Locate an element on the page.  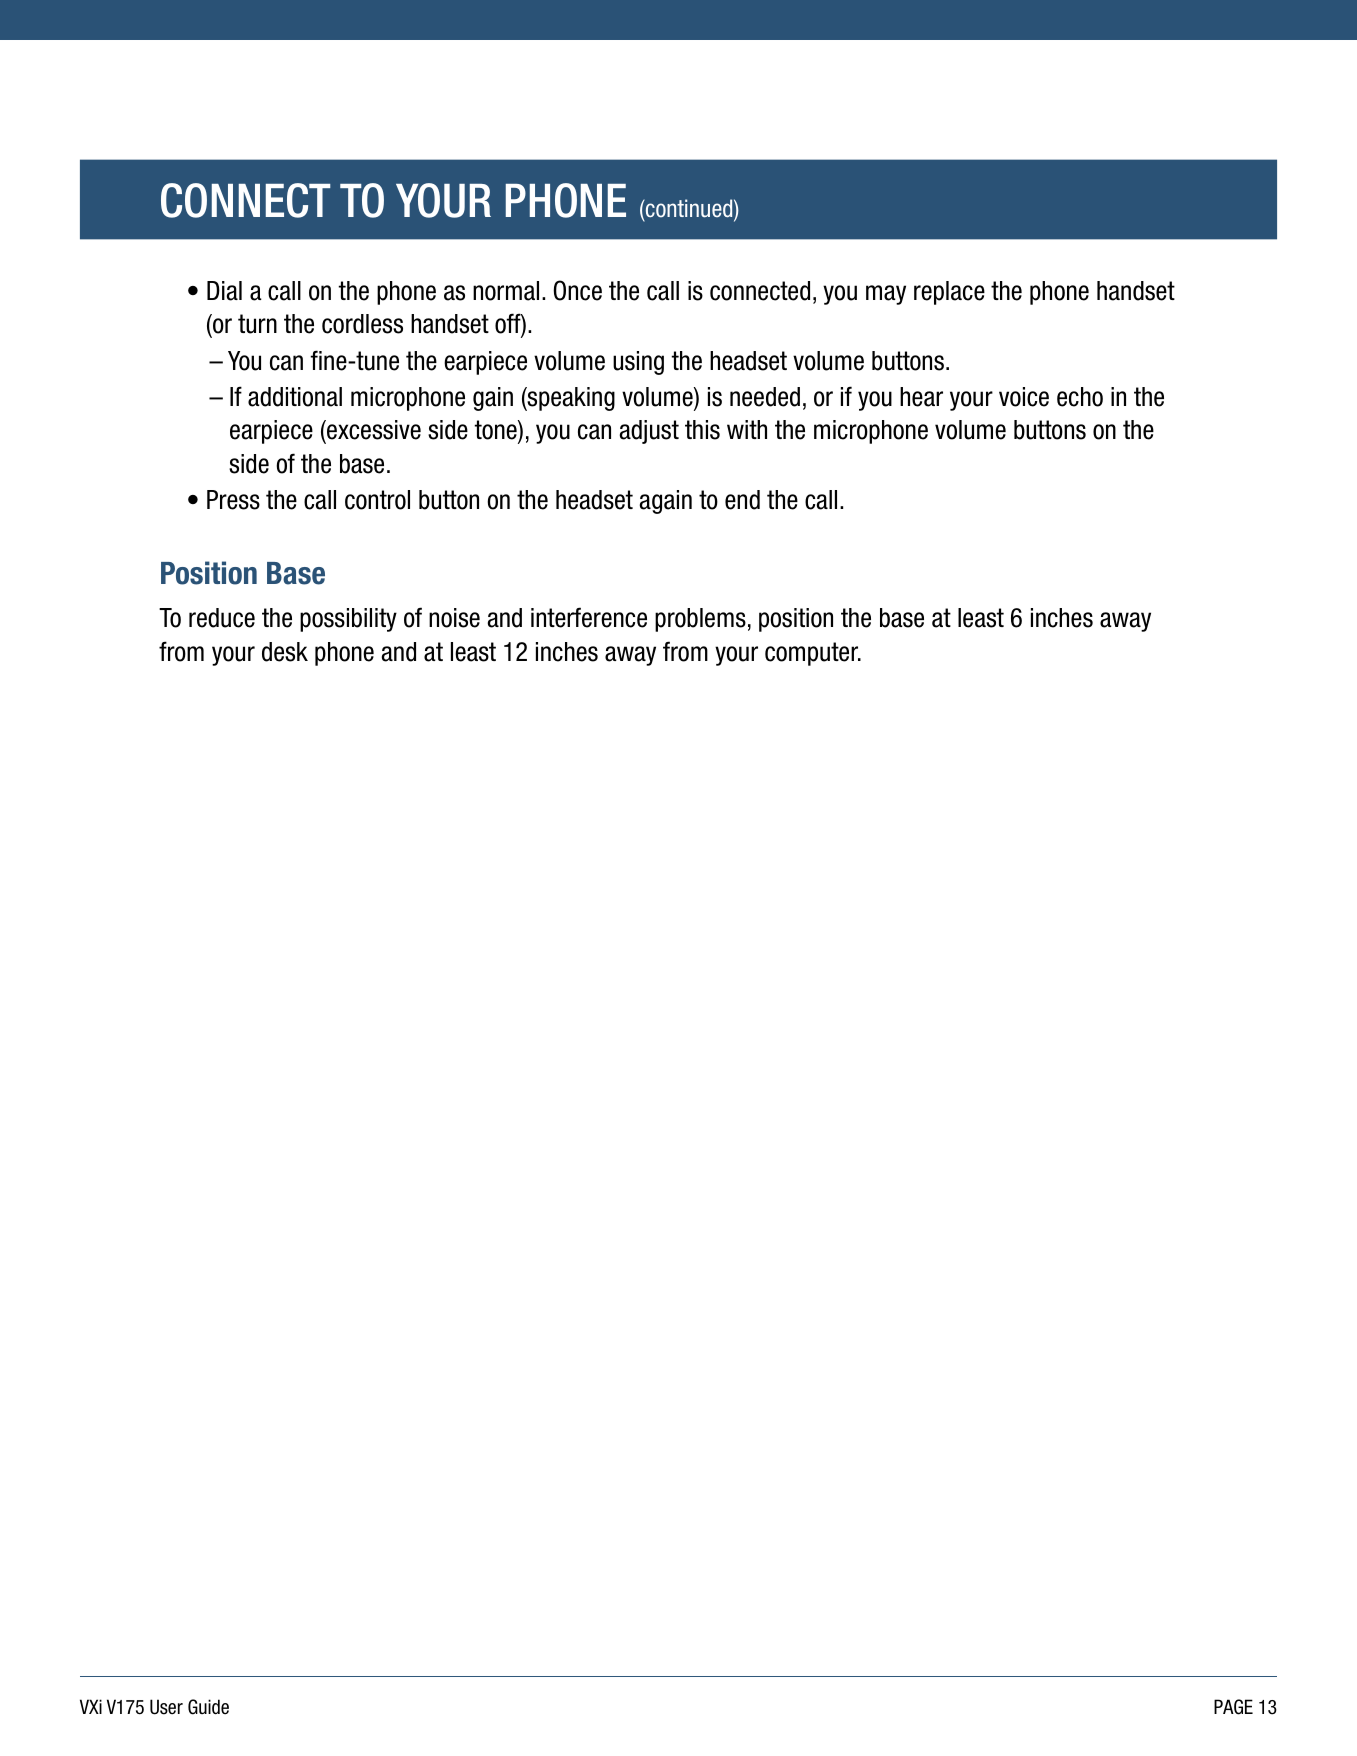
problems is located at coordinates (700, 620).
